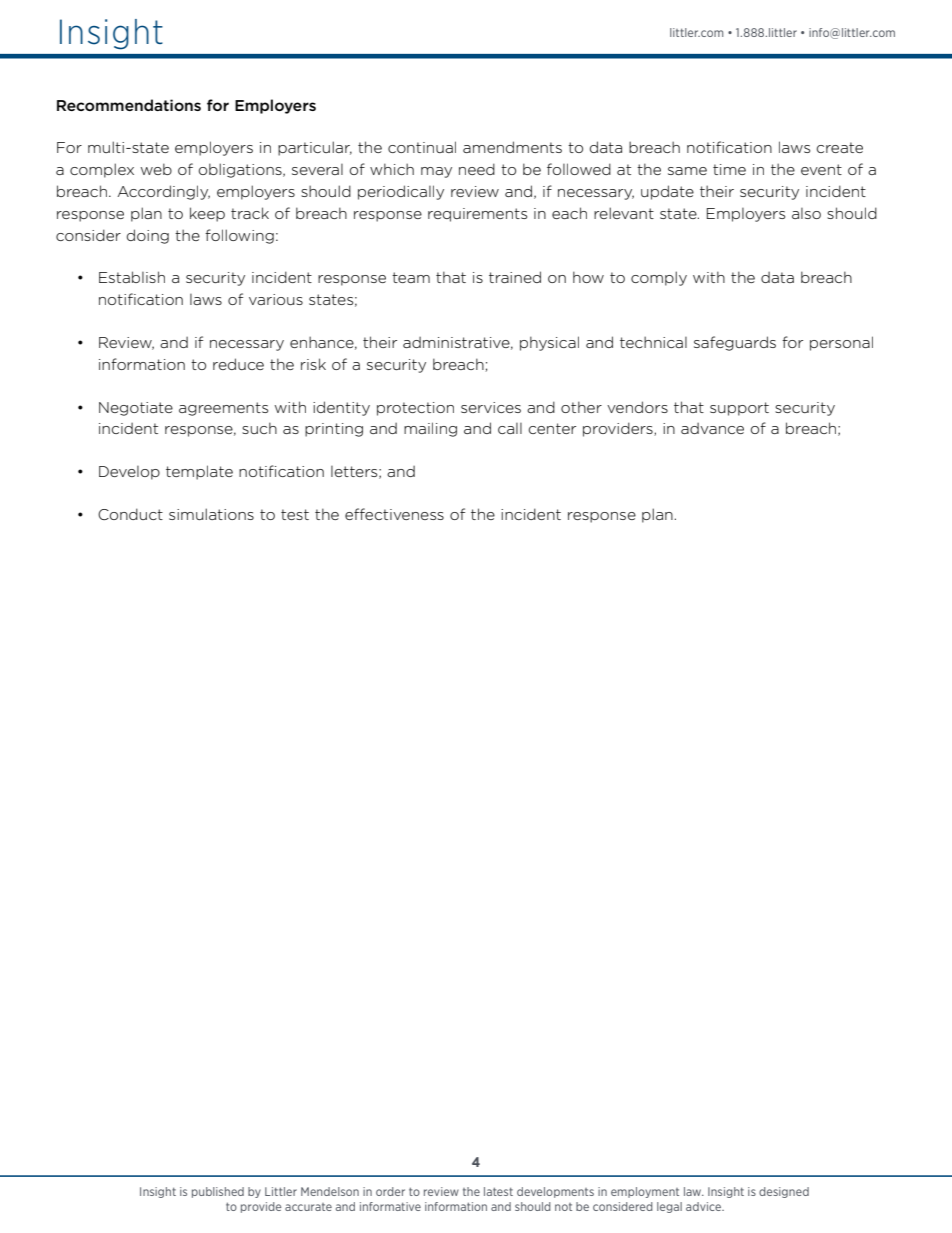 This screenshot has height=1233, width=952. Describe the element at coordinates (784, 1192) in the screenshot. I see `designed` at that location.
